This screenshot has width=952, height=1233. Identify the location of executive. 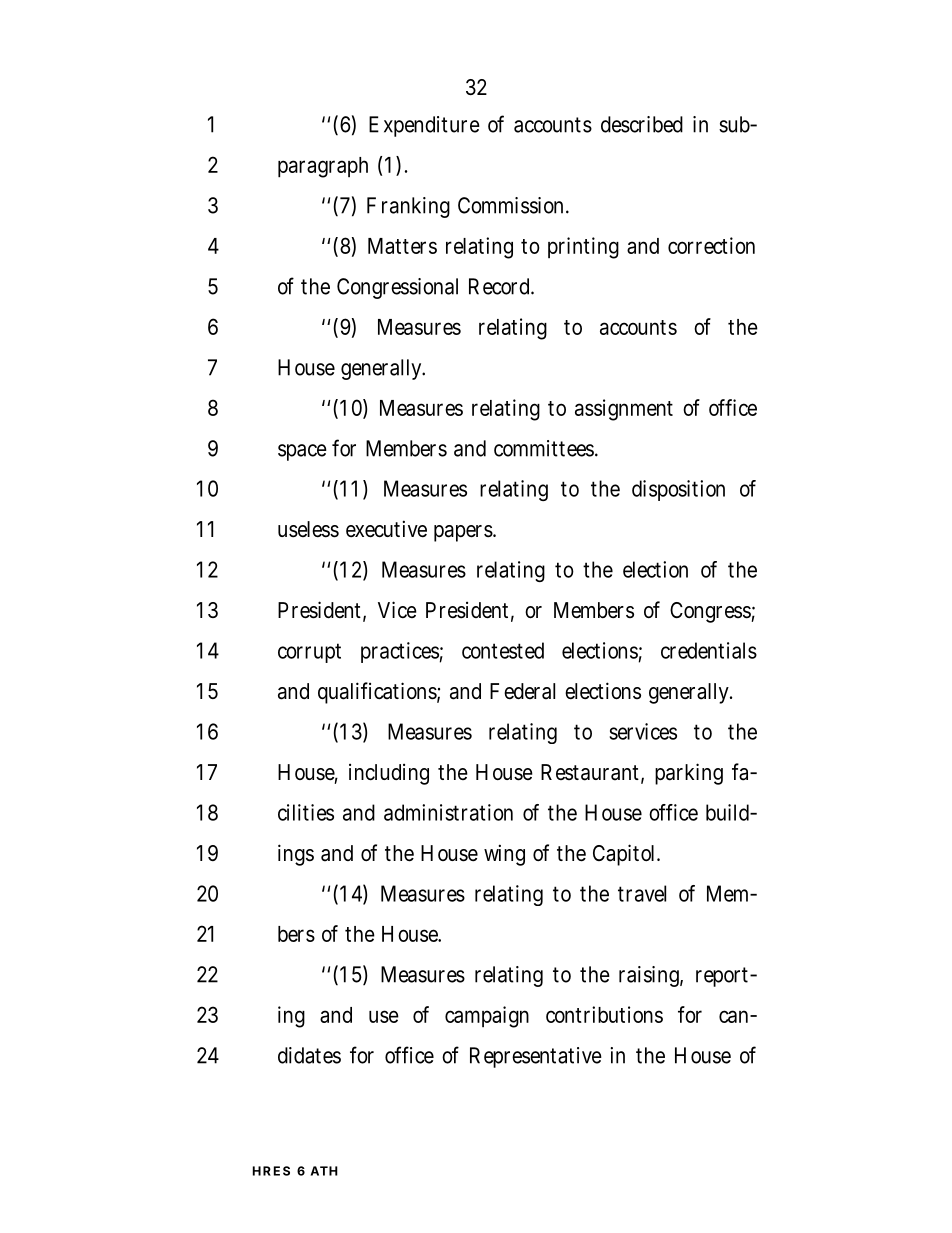
(386, 529).
